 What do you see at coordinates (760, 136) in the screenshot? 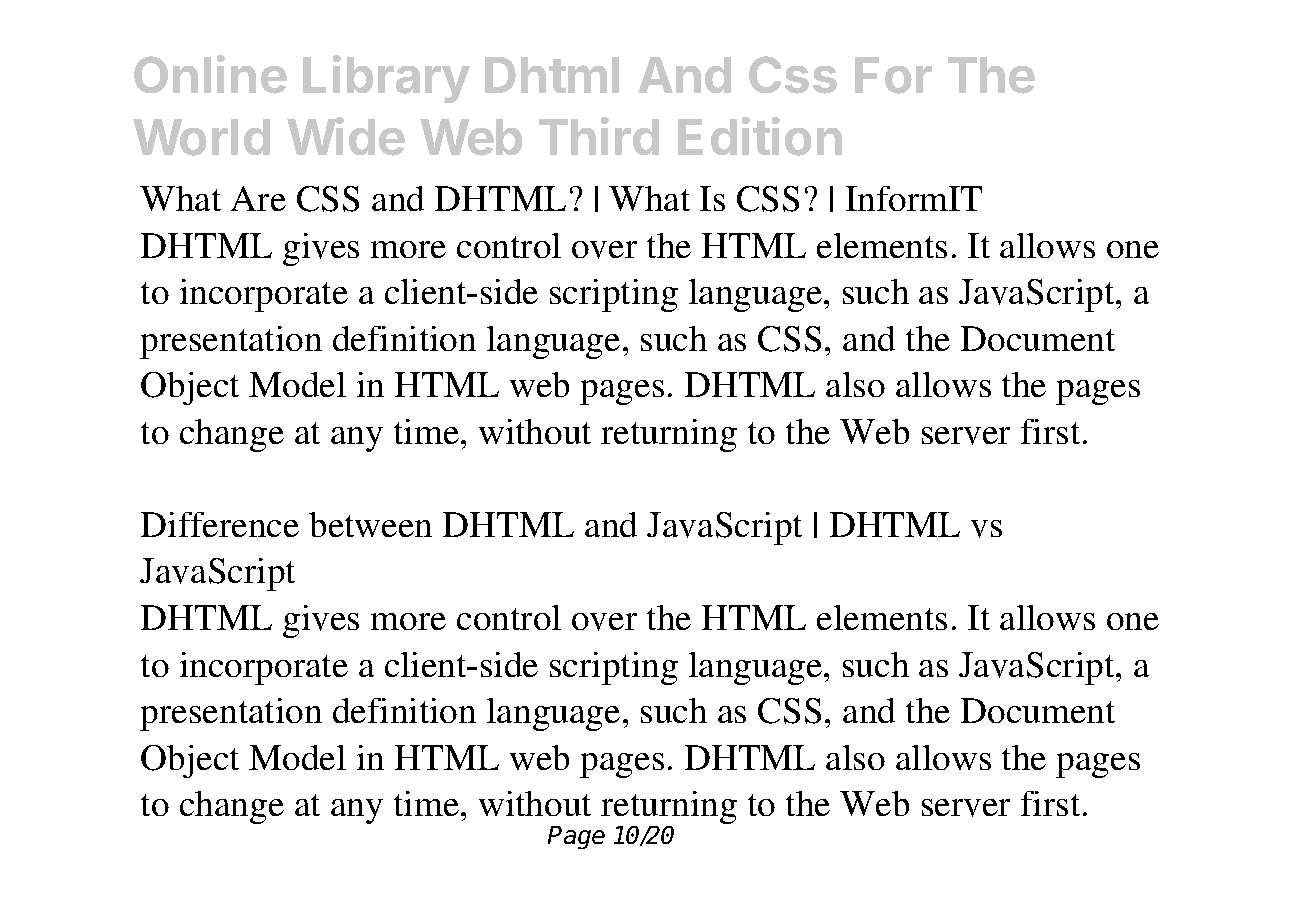
I see `Edition` at bounding box center [760, 136].
